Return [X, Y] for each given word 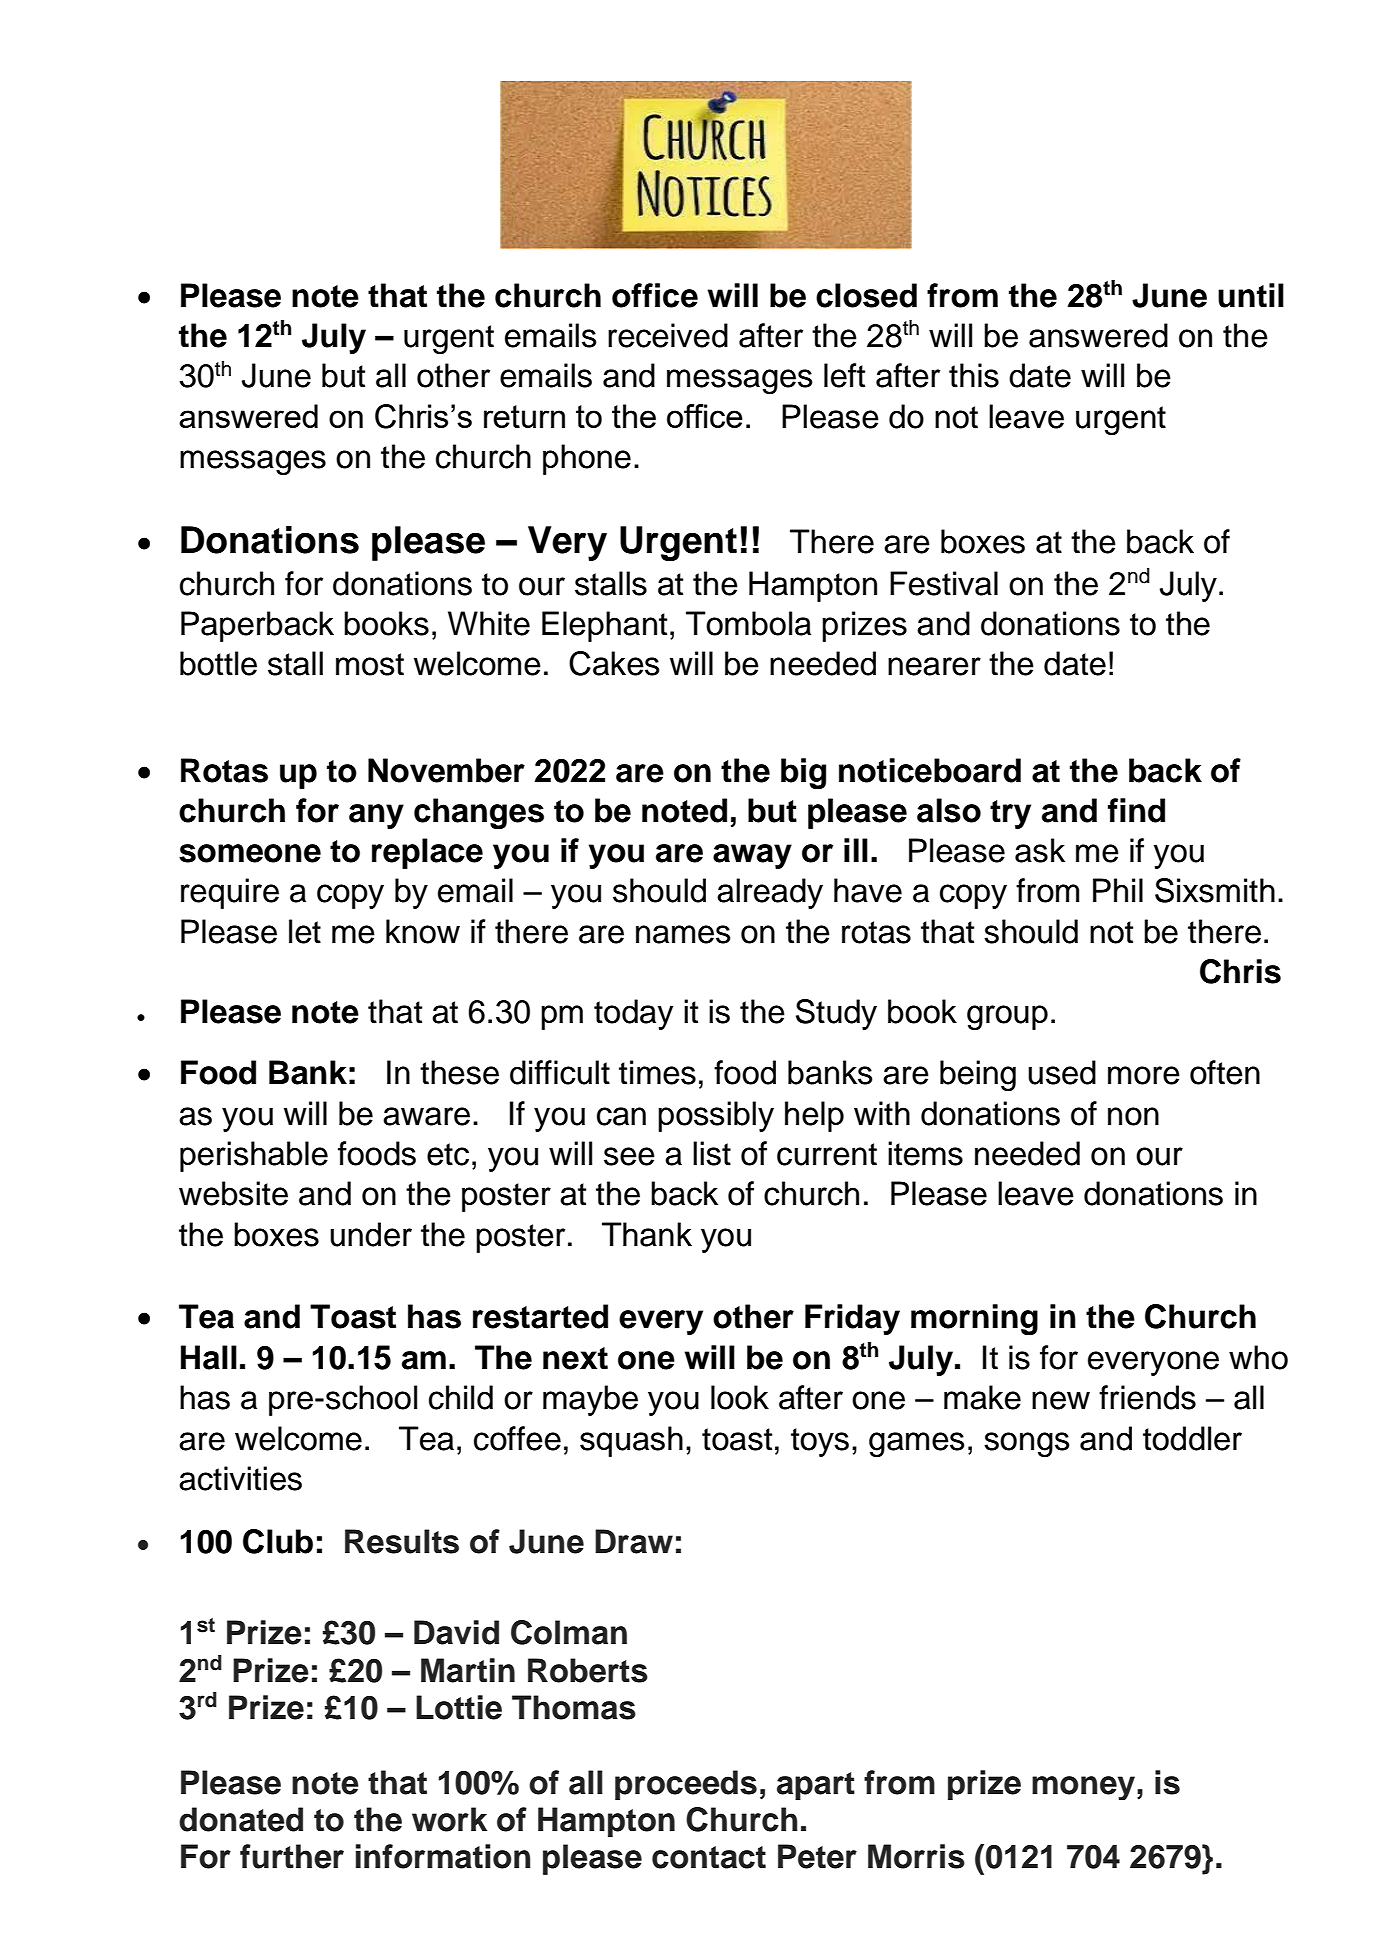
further [292, 1856]
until [1251, 295]
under [371, 1234]
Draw [634, 1541]
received [668, 335]
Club [278, 1541]
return [524, 416]
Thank [647, 1234]
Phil [1118, 890]
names [683, 934]
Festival [944, 583]
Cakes [614, 663]
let [305, 931]
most [370, 664]
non [1133, 1116]
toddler [1192, 1438]
